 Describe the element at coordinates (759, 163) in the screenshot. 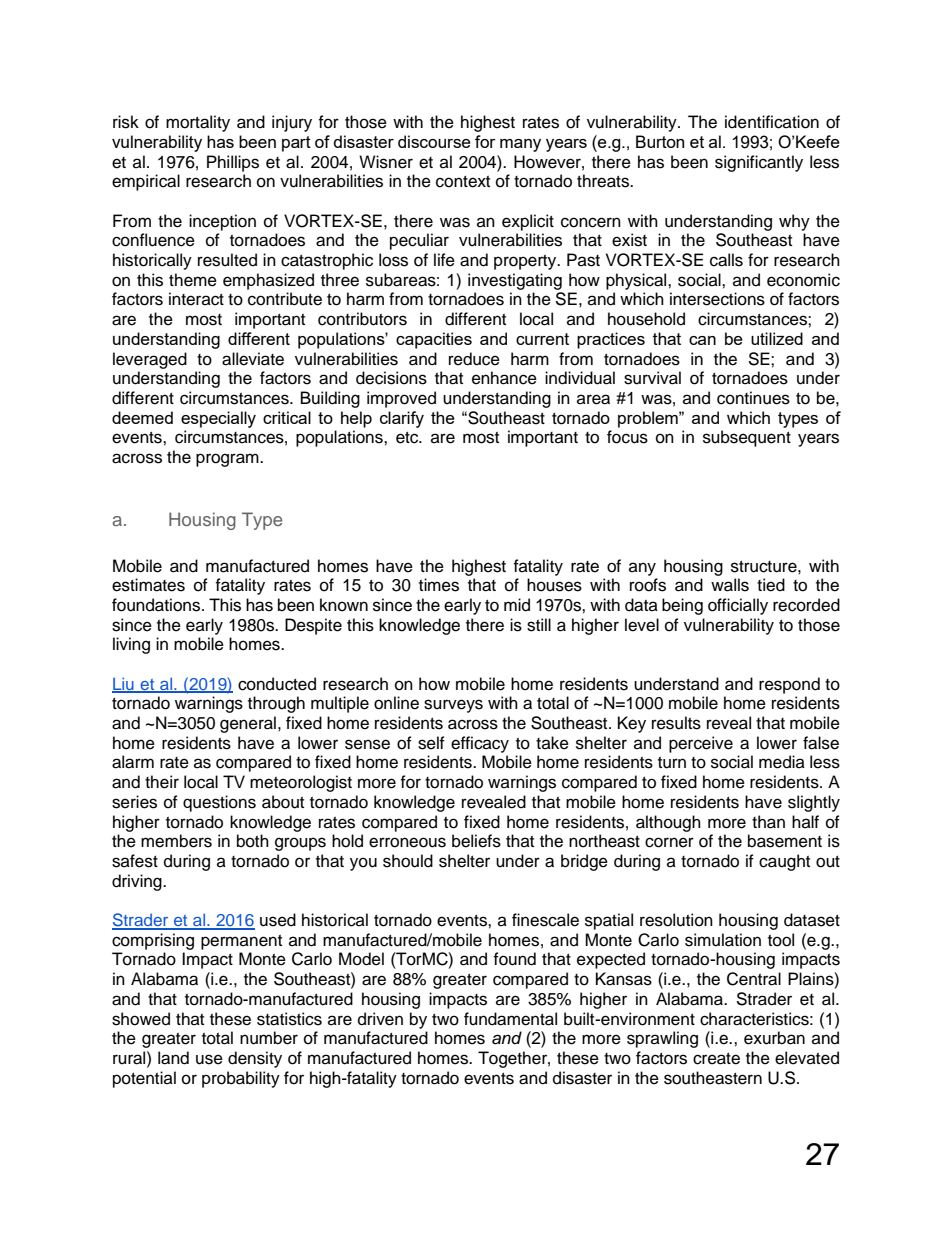

I see `significantly` at that location.
